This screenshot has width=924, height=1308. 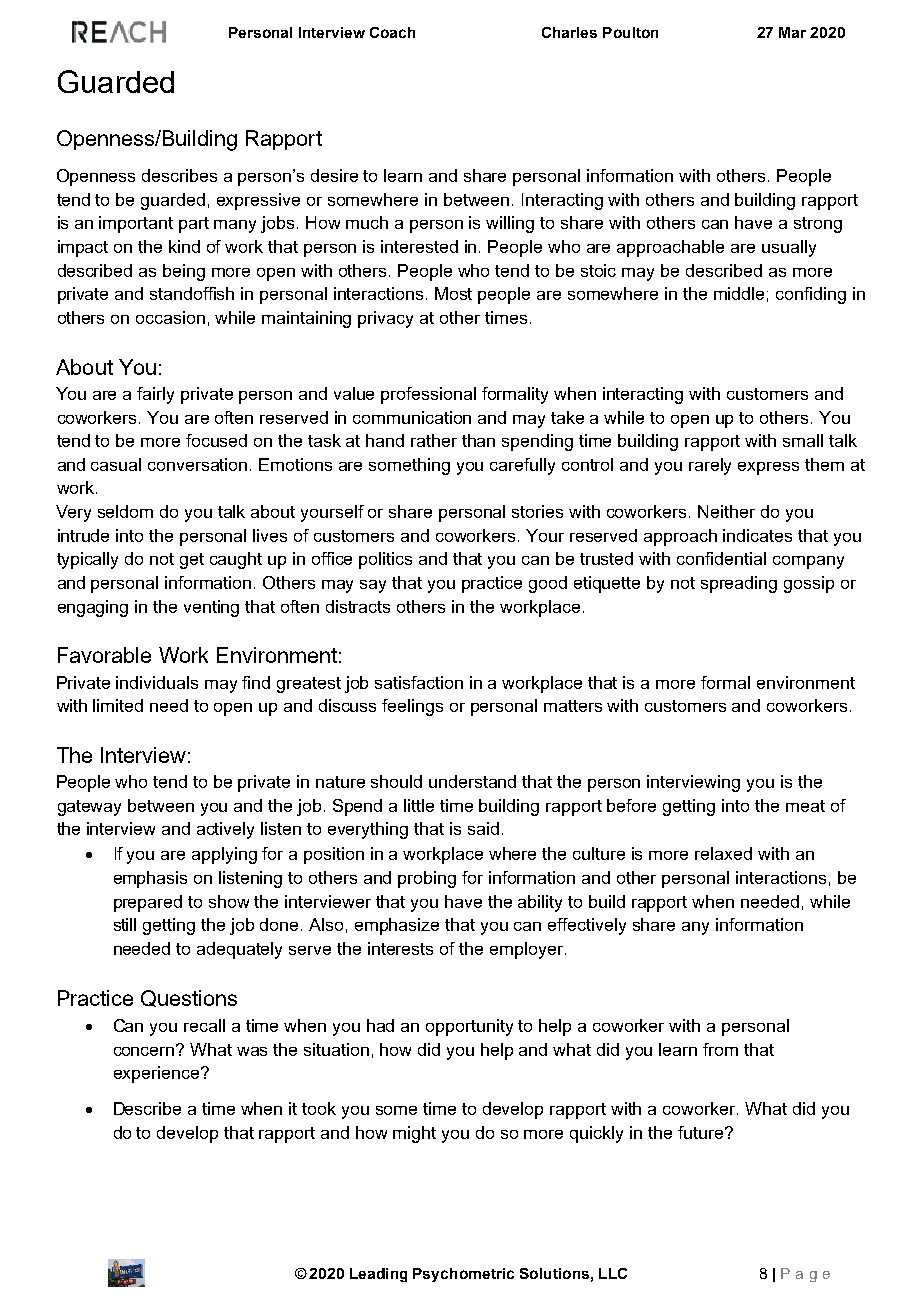 I want to click on conversation, so click(x=197, y=464).
